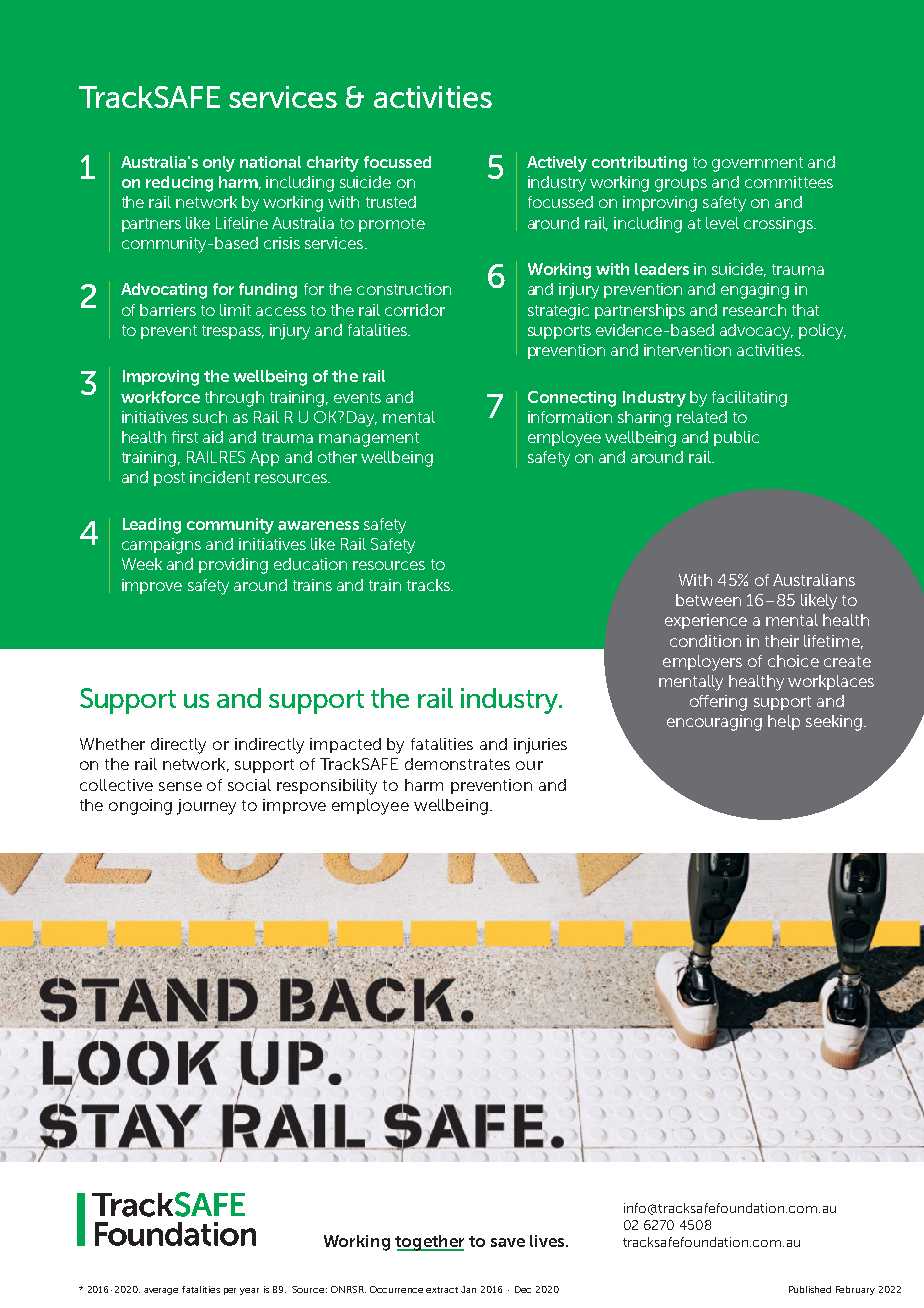 This document has width=924, height=1308. I want to click on demonstrates, so click(457, 764).
